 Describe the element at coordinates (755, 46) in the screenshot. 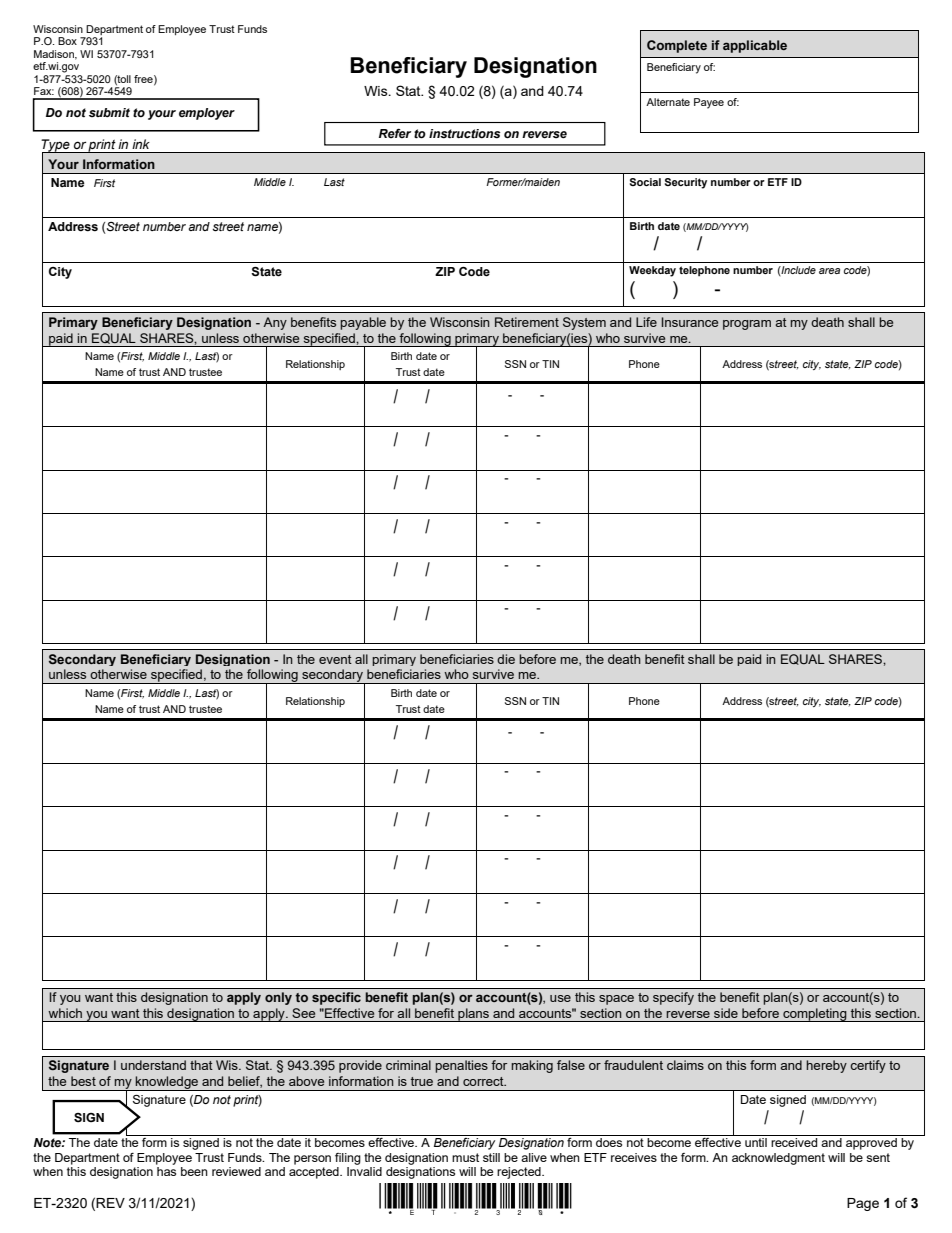

I see `applicable` at that location.
